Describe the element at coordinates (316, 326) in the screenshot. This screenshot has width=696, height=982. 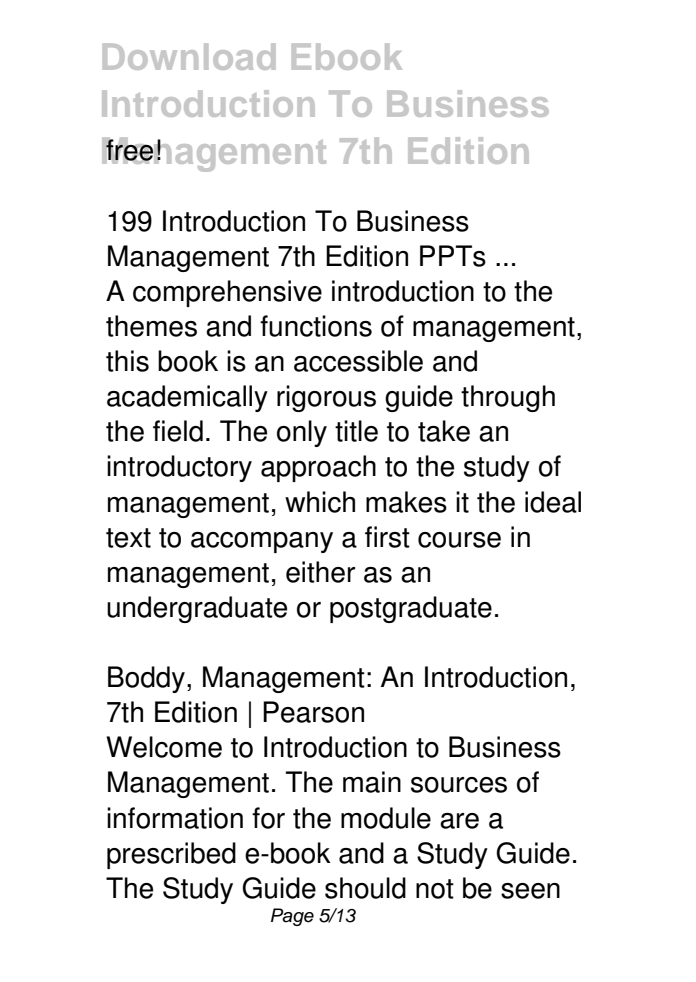
I see `functions` at that location.
